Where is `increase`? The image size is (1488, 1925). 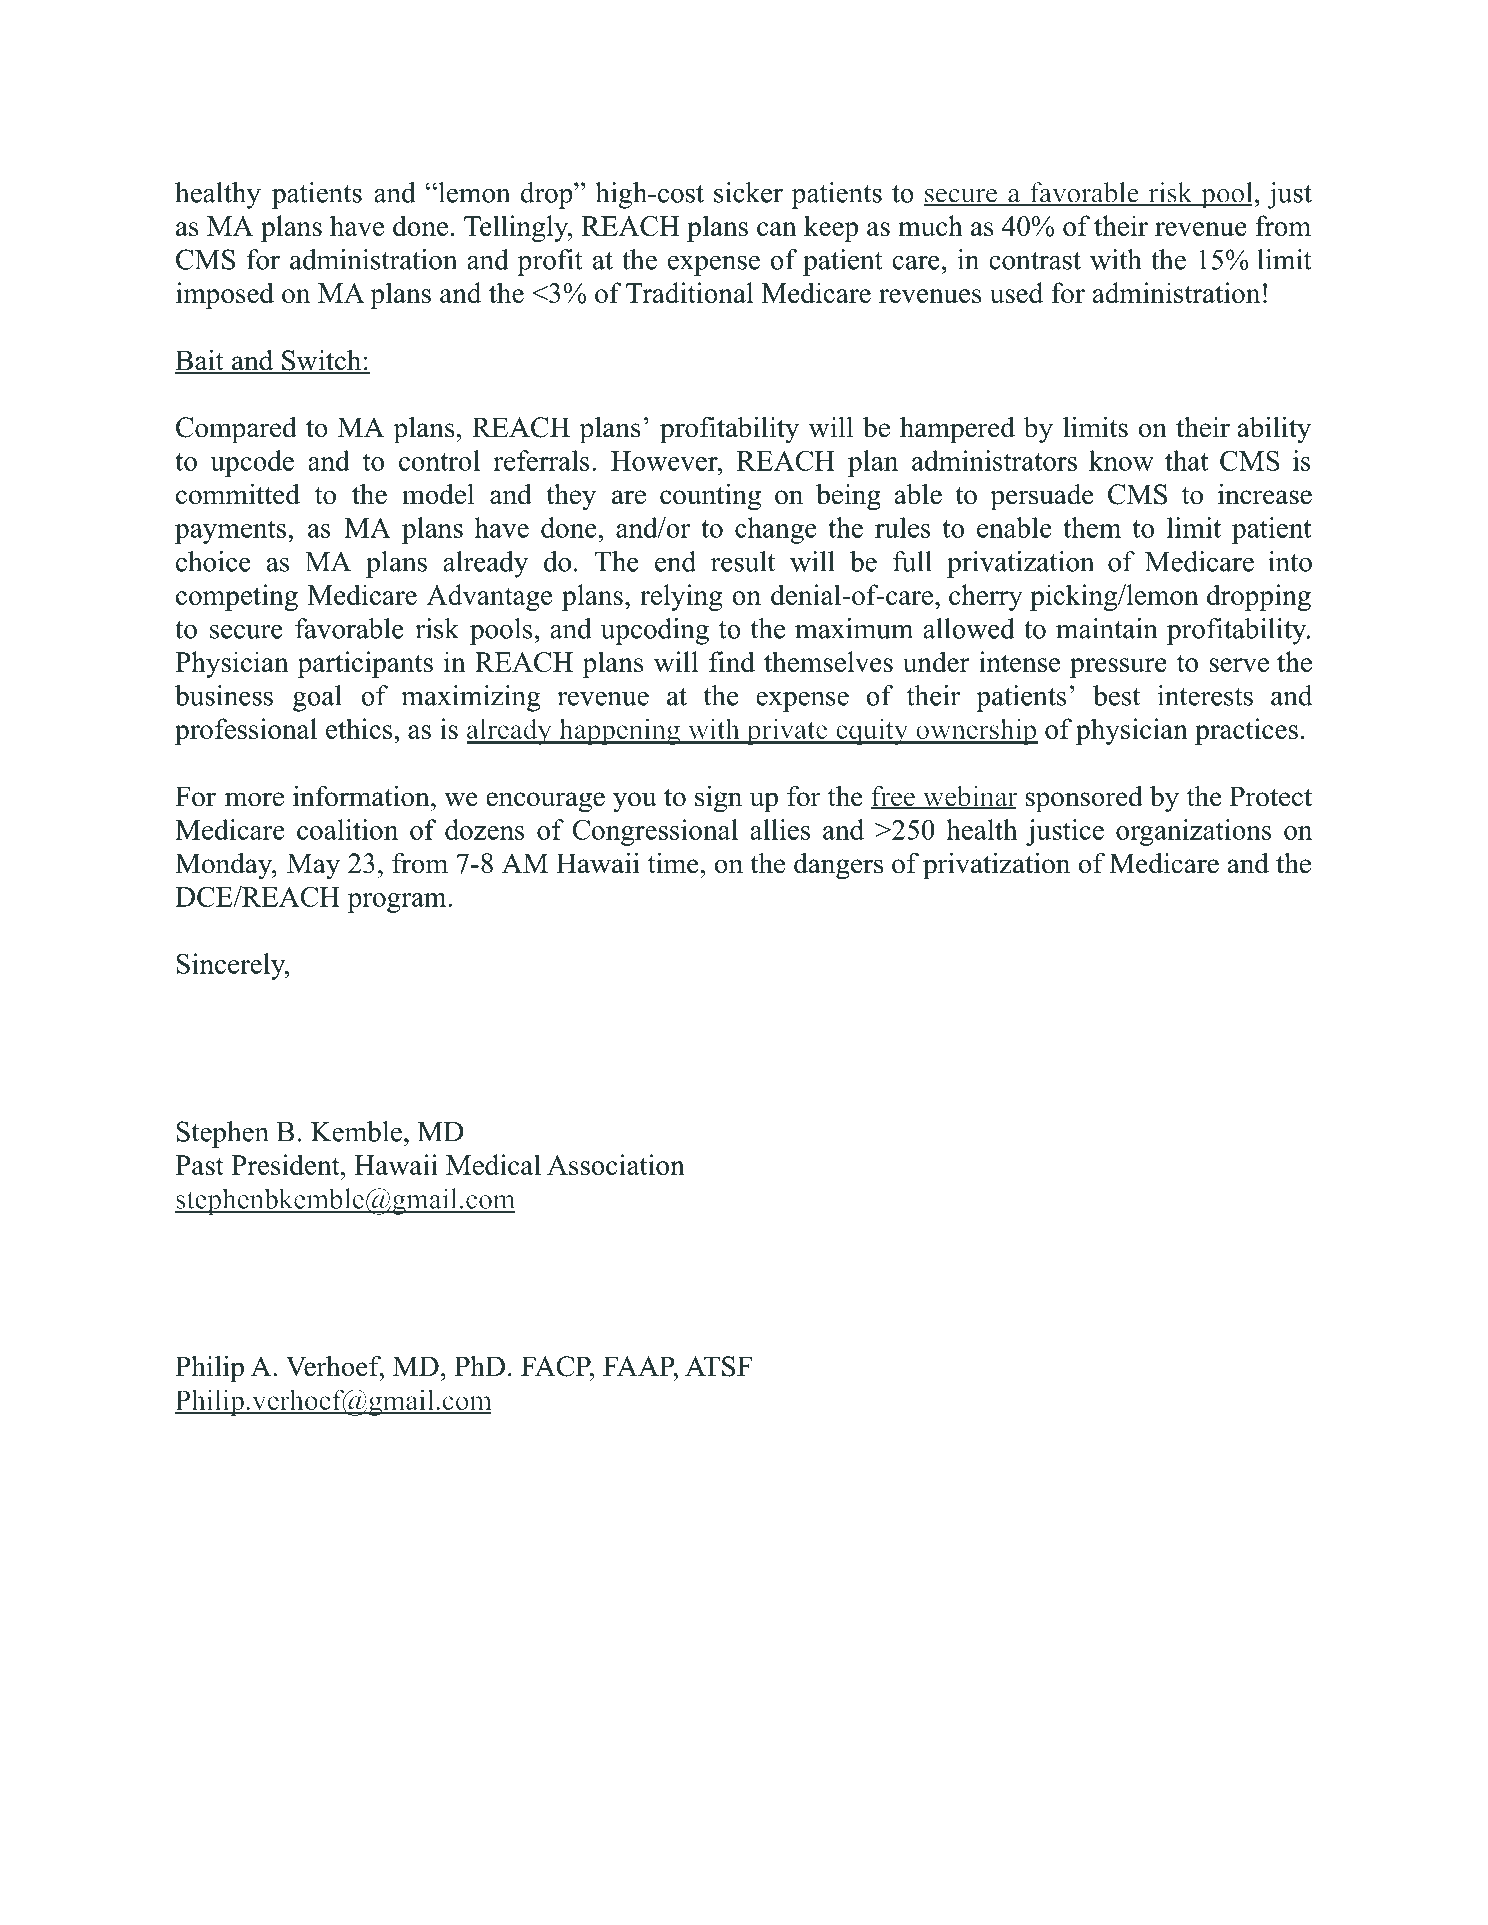 increase is located at coordinates (1265, 494).
